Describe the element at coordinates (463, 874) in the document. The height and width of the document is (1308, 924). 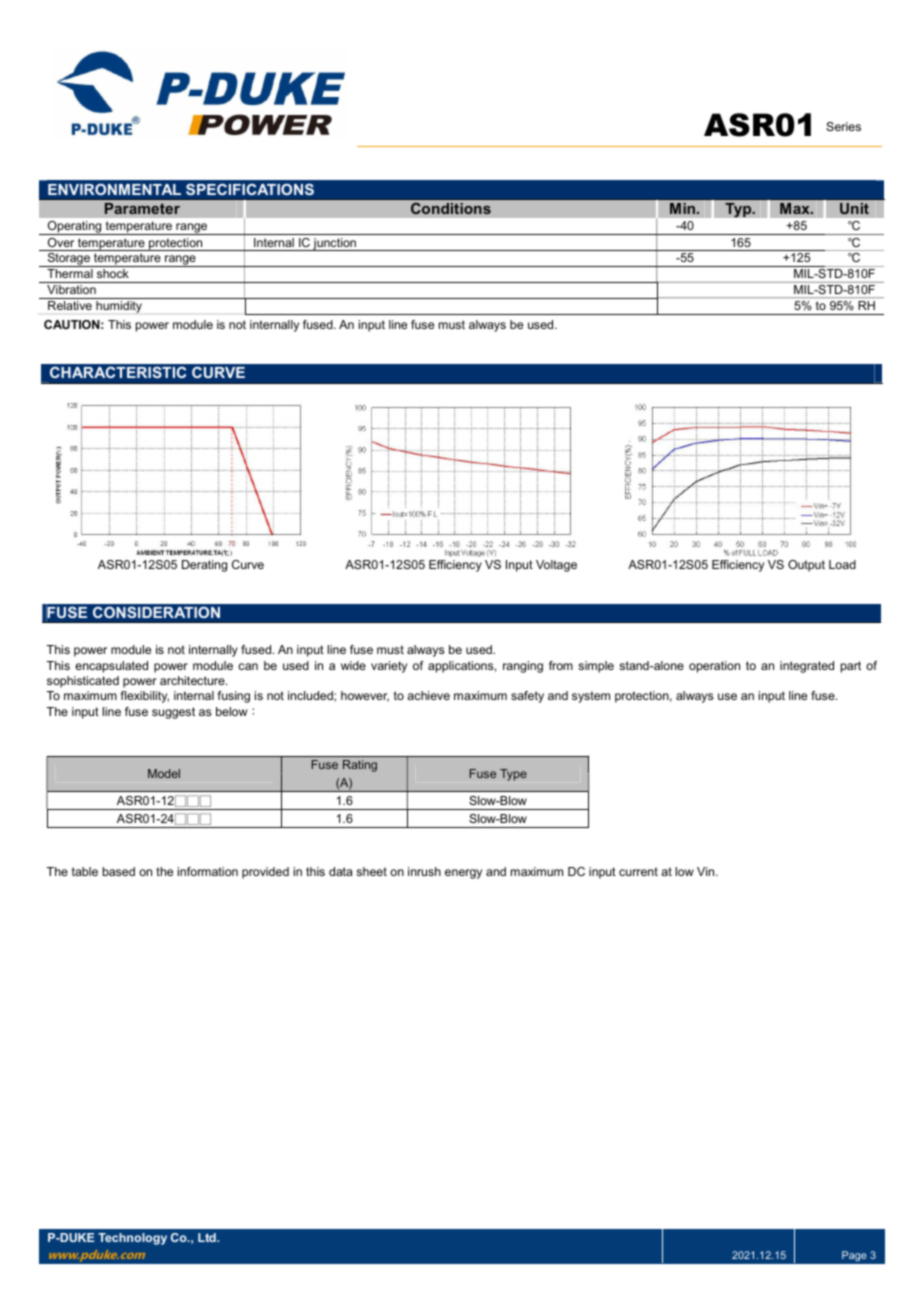
I see `energy` at that location.
